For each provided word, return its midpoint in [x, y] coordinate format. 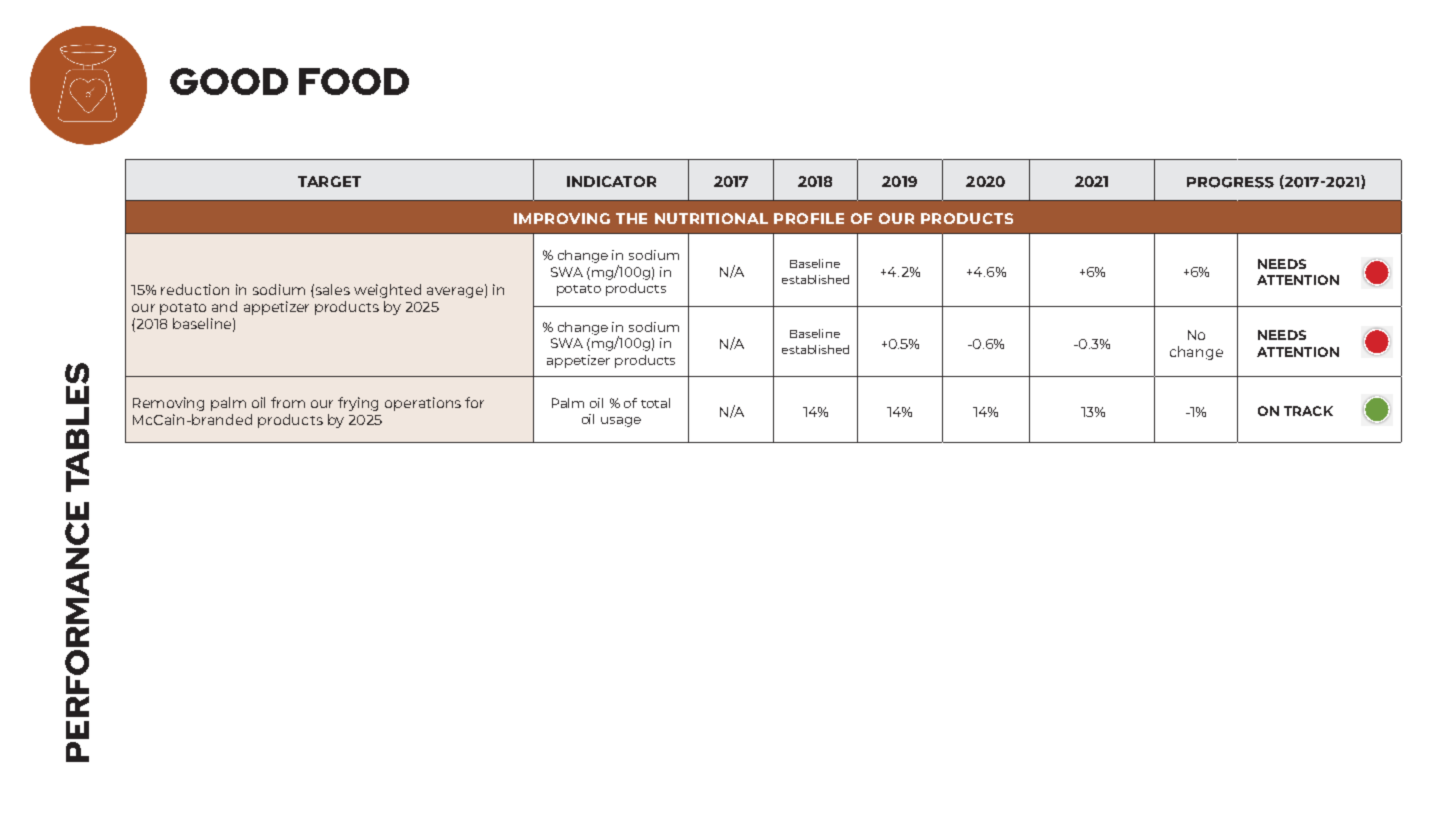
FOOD [354, 81]
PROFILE [809, 218]
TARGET [329, 181]
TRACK [1308, 411]
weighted [387, 291]
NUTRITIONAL [711, 218]
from [288, 402]
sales [331, 289]
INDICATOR [611, 181]
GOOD [229, 81]
